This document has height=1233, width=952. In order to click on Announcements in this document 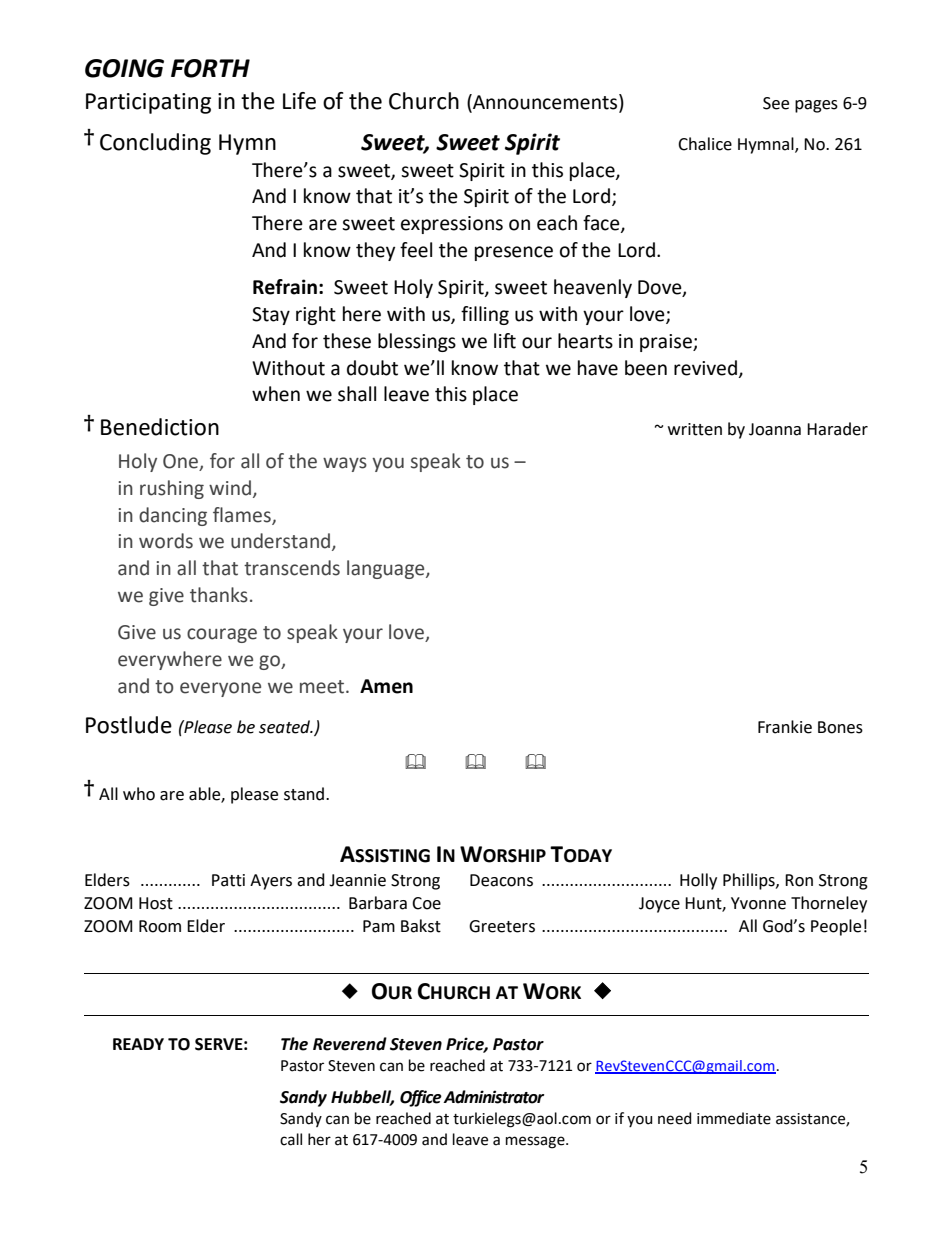, I will do `click(545, 102)`.
